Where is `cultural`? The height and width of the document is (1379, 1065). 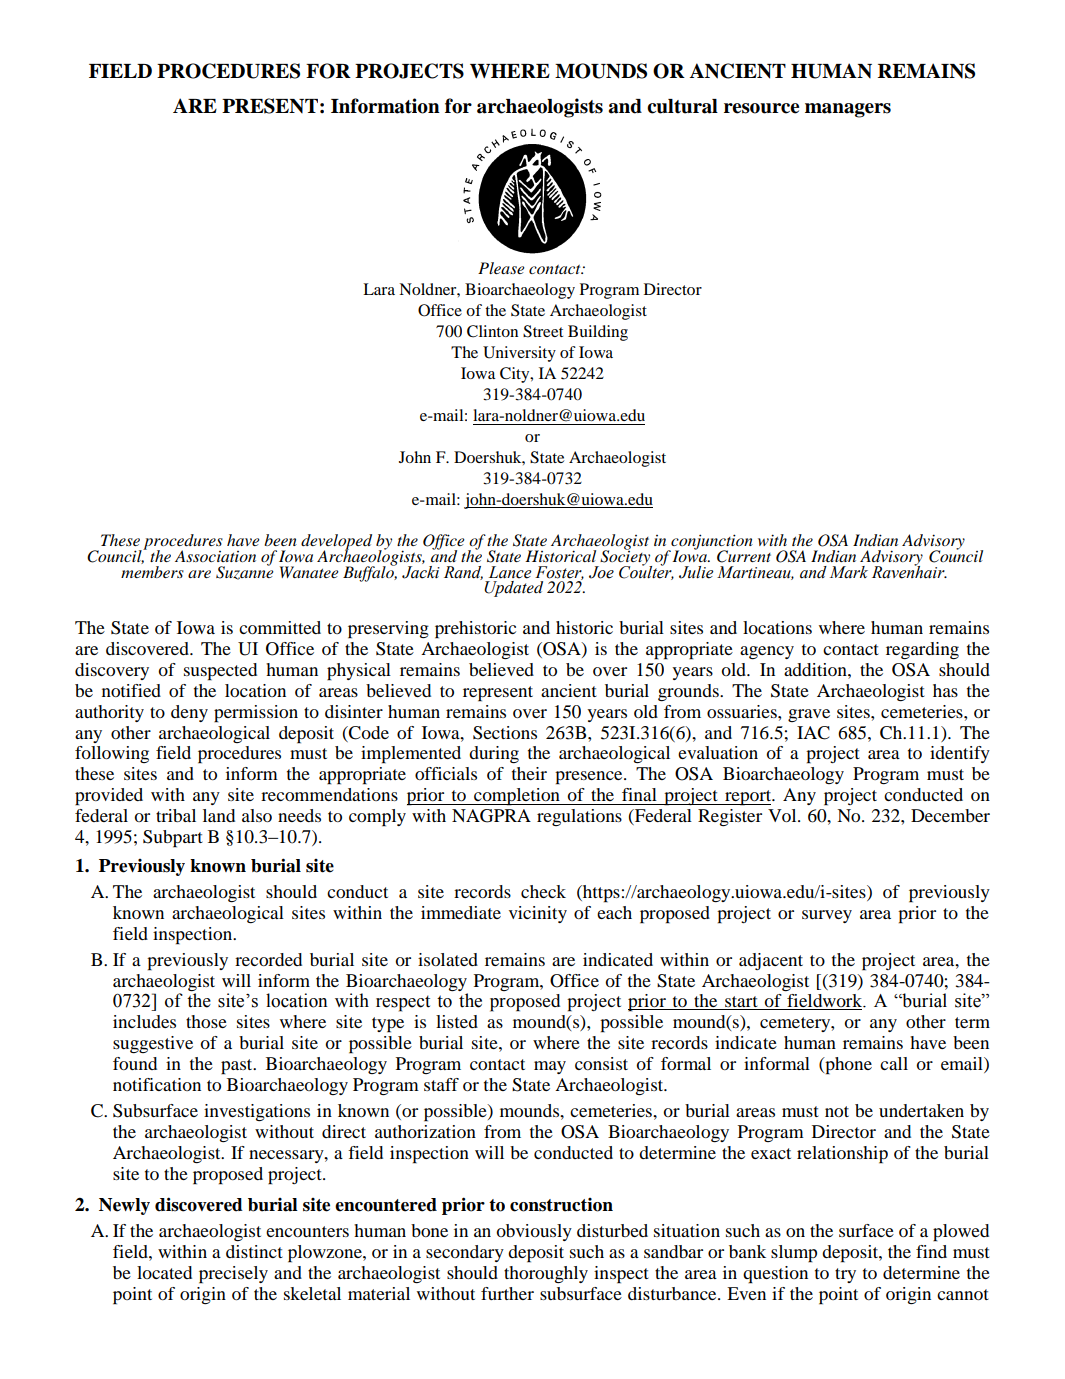
cultural is located at coordinates (682, 106).
